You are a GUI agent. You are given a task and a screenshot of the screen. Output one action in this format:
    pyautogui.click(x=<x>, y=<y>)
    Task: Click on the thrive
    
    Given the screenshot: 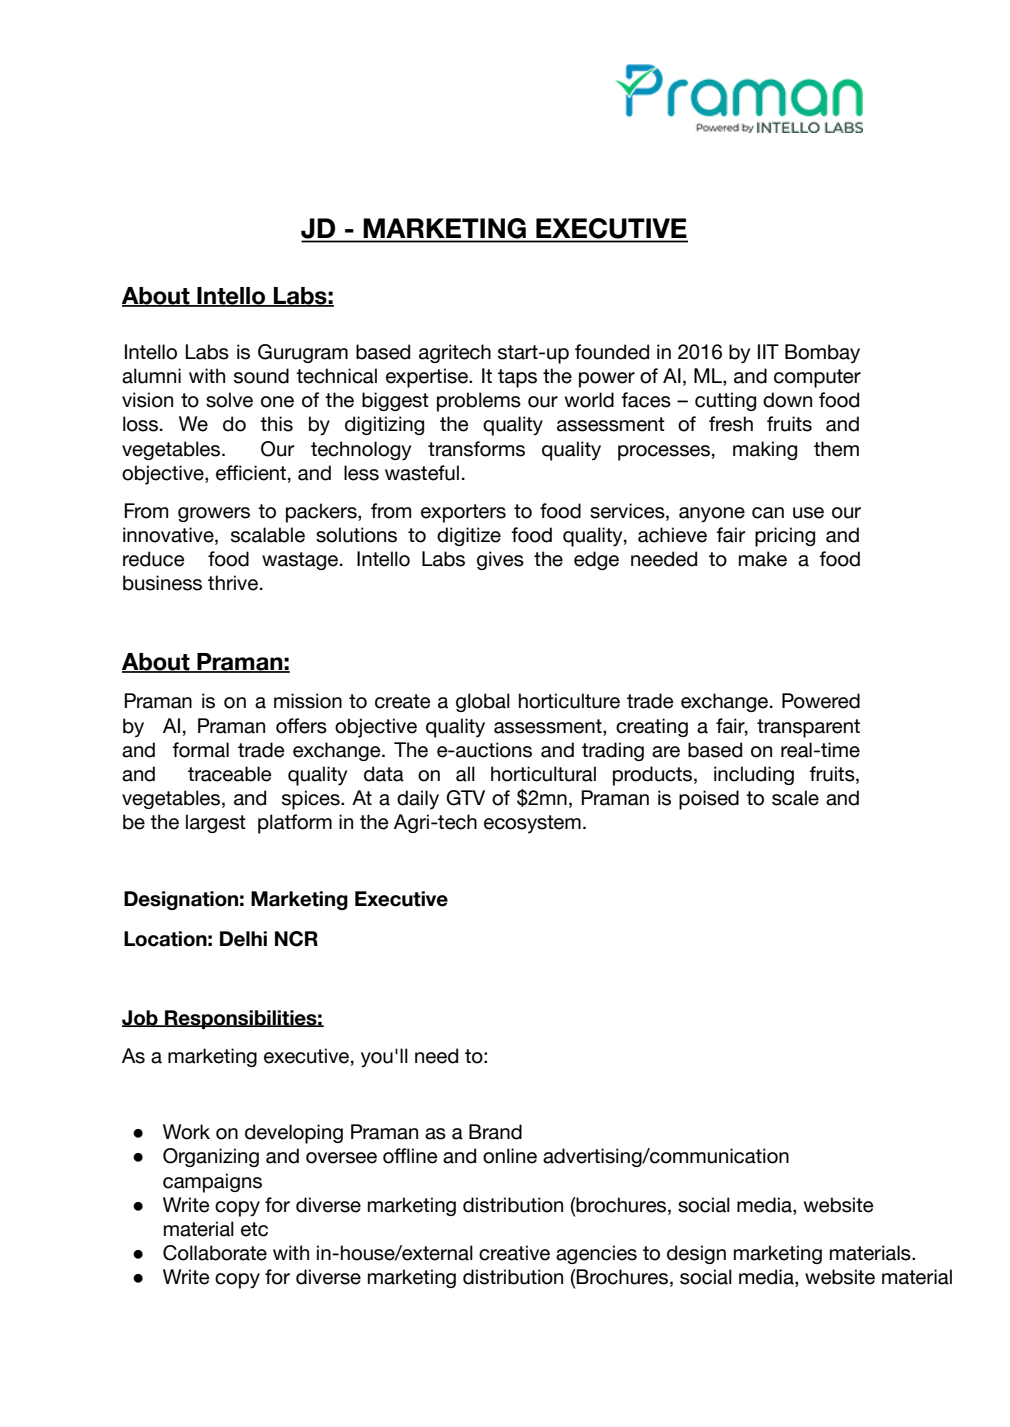 What is the action you would take?
    pyautogui.click(x=233, y=583)
